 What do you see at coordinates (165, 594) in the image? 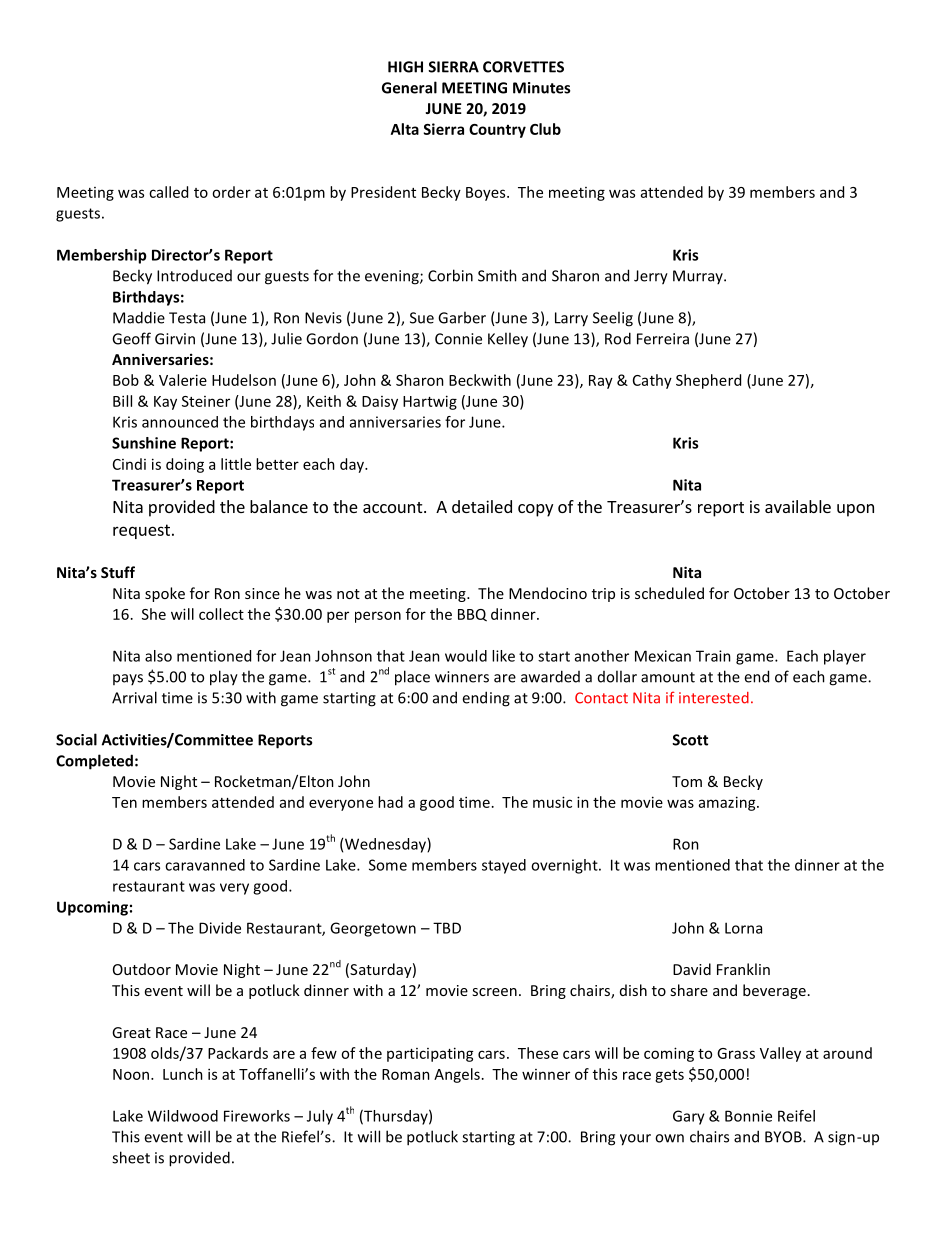
I see `spoke` at bounding box center [165, 594].
